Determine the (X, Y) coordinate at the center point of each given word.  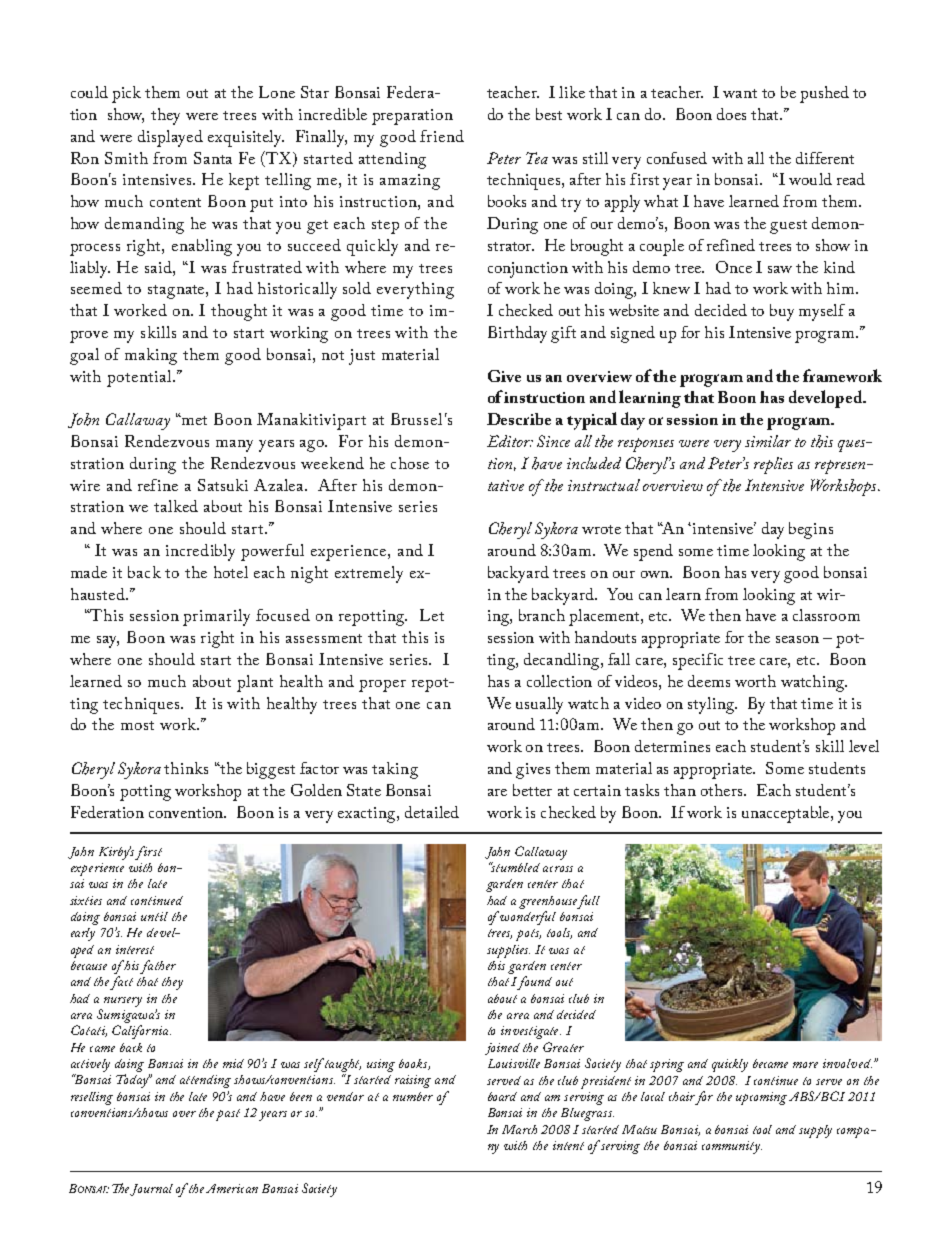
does (731, 114)
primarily (216, 617)
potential (140, 378)
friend (442, 136)
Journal (151, 1190)
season (797, 639)
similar (768, 441)
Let (432, 615)
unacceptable (787, 814)
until (154, 916)
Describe (519, 419)
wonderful (528, 918)
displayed (170, 138)
